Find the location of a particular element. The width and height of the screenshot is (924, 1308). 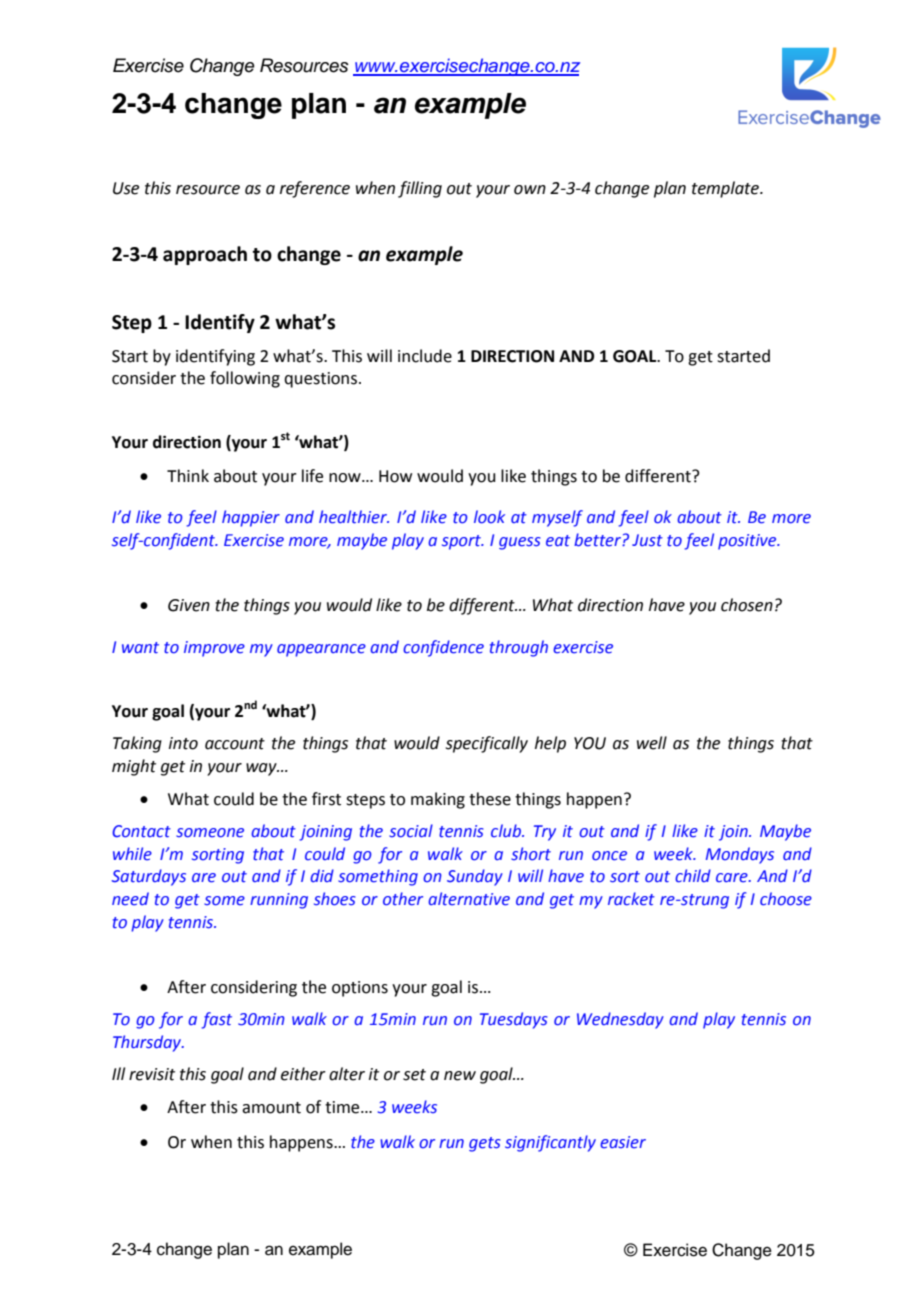

filling is located at coordinates (420, 189).
